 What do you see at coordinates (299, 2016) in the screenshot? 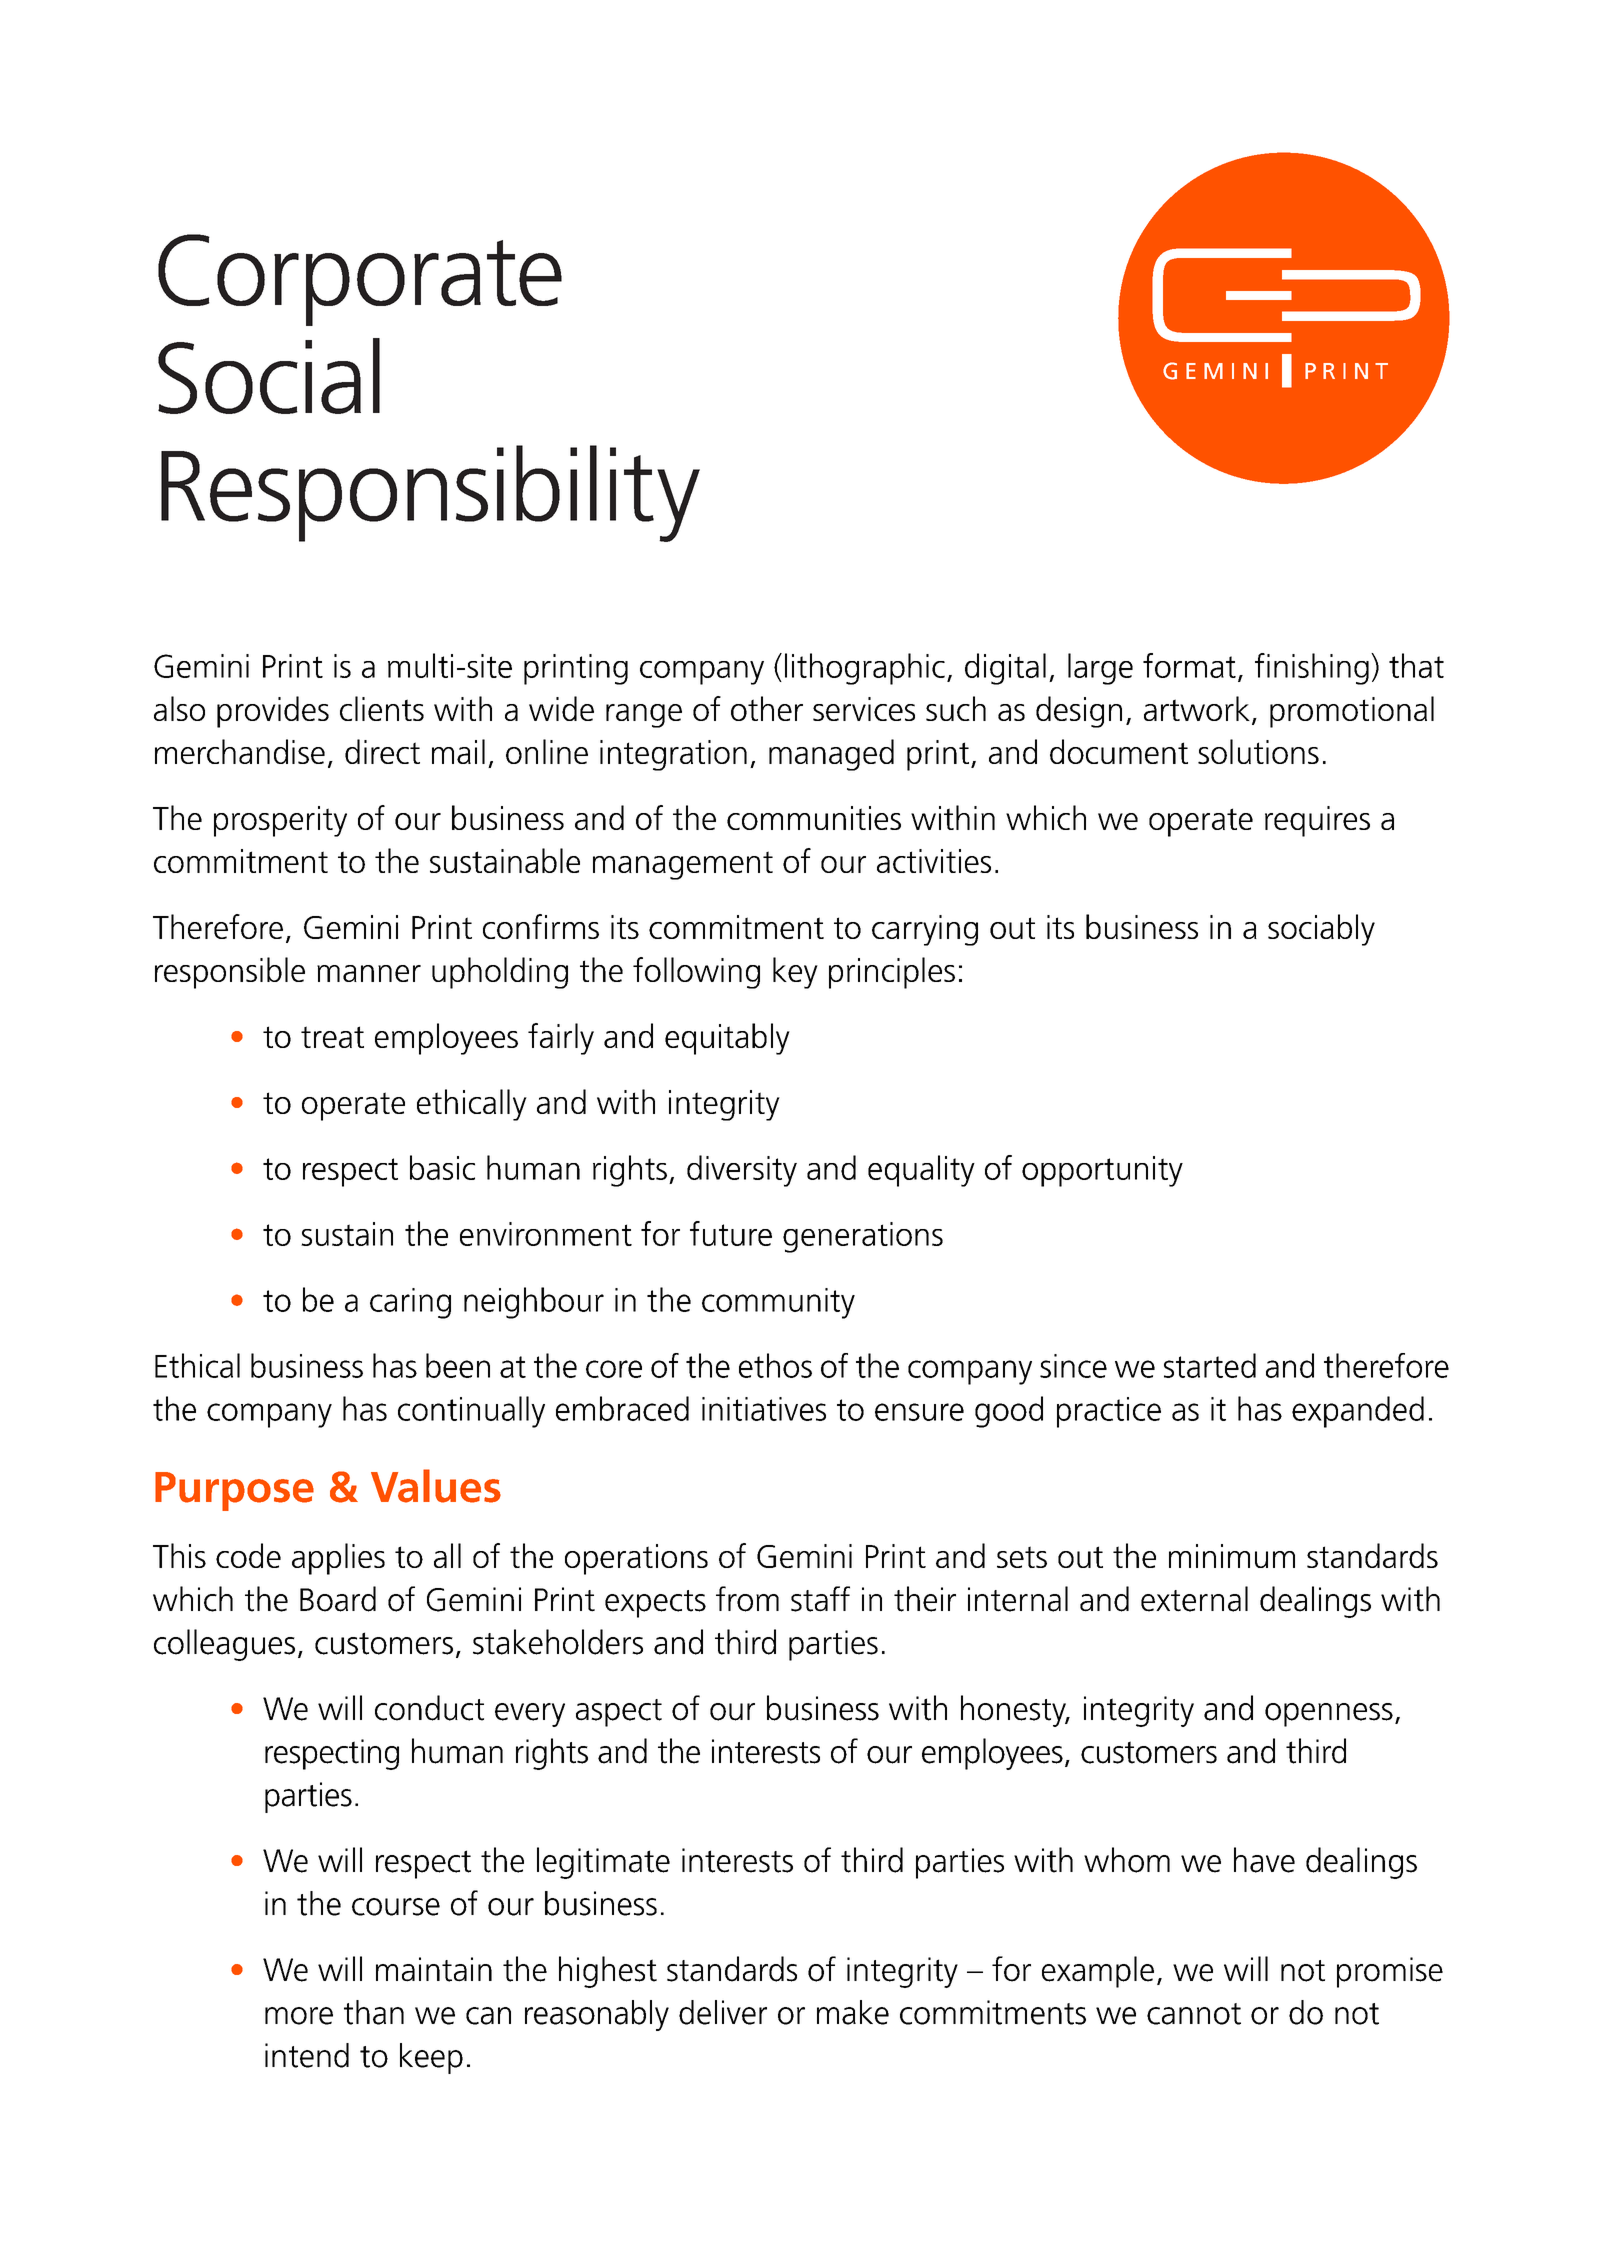
I see `more` at bounding box center [299, 2016].
